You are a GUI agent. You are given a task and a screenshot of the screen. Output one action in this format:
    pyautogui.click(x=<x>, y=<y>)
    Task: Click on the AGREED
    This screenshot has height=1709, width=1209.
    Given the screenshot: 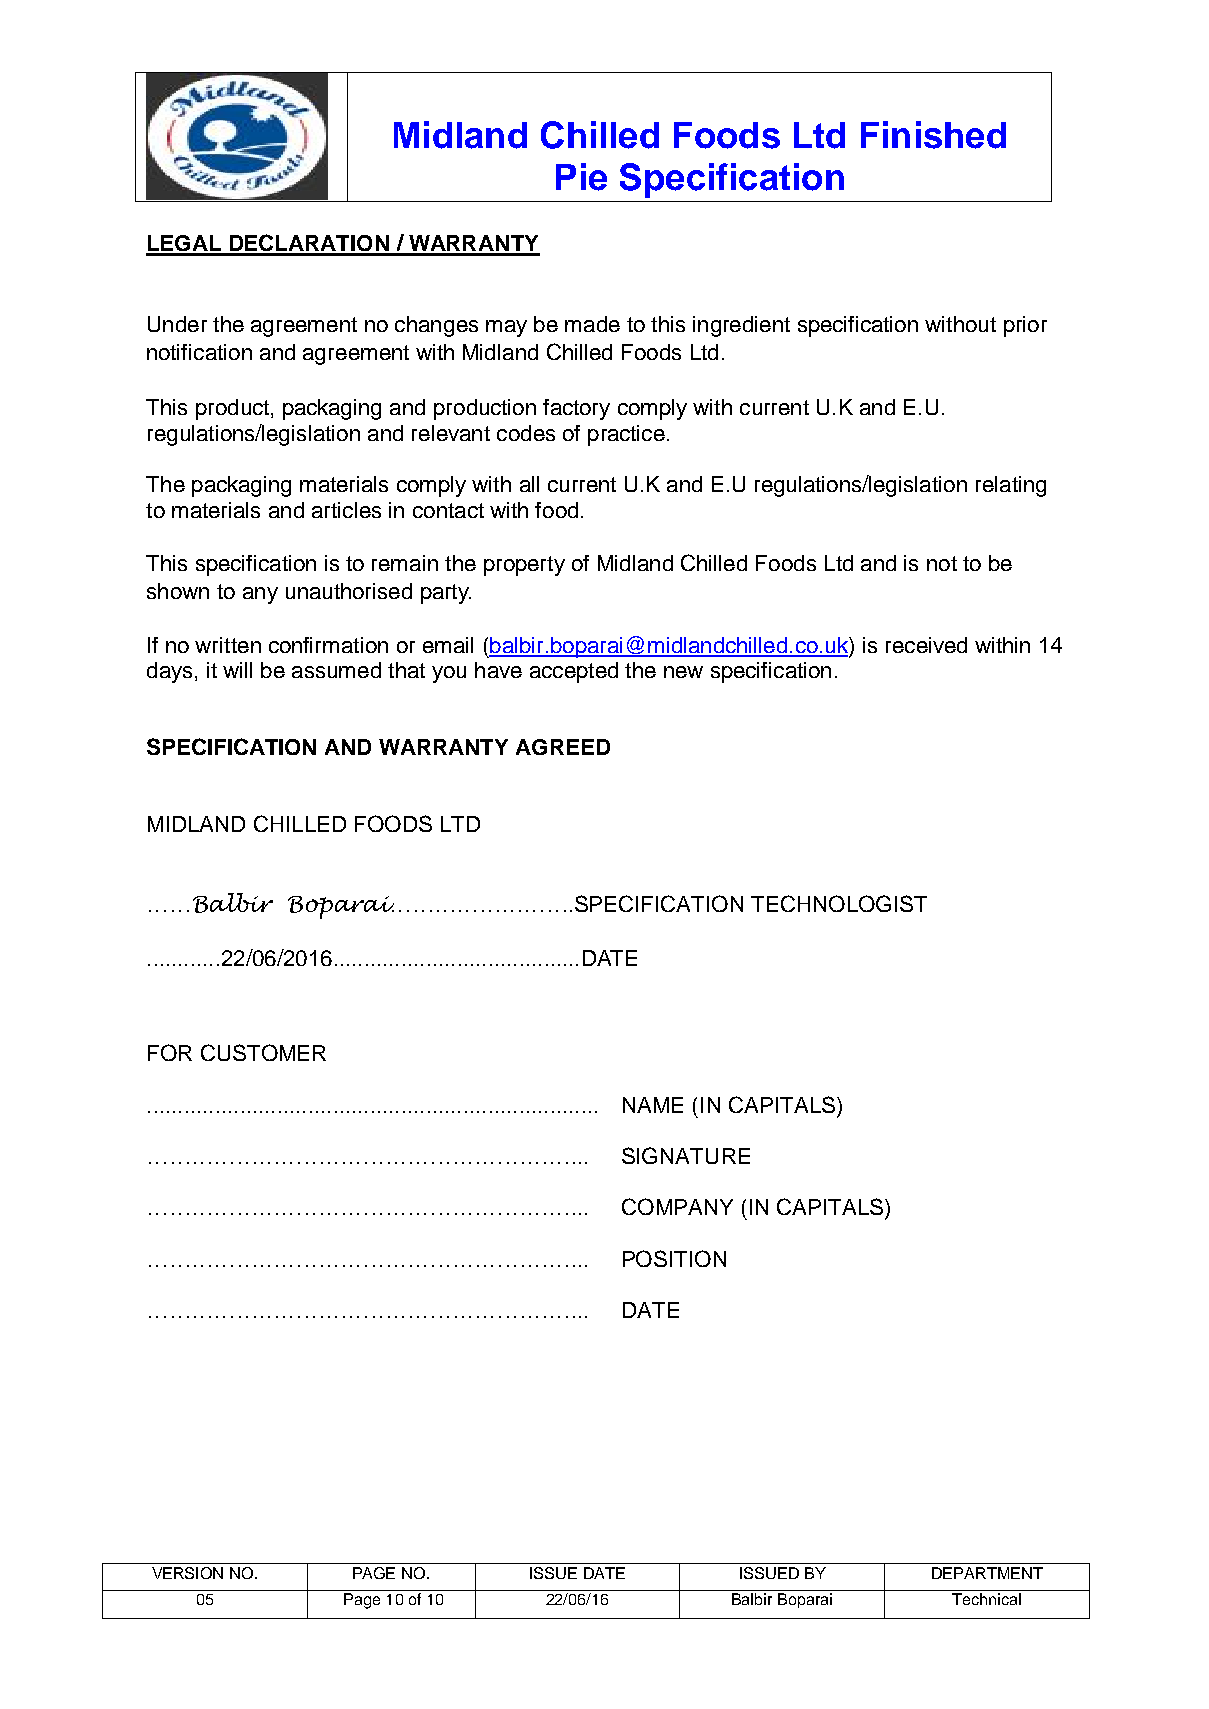 What is the action you would take?
    pyautogui.click(x=563, y=747)
